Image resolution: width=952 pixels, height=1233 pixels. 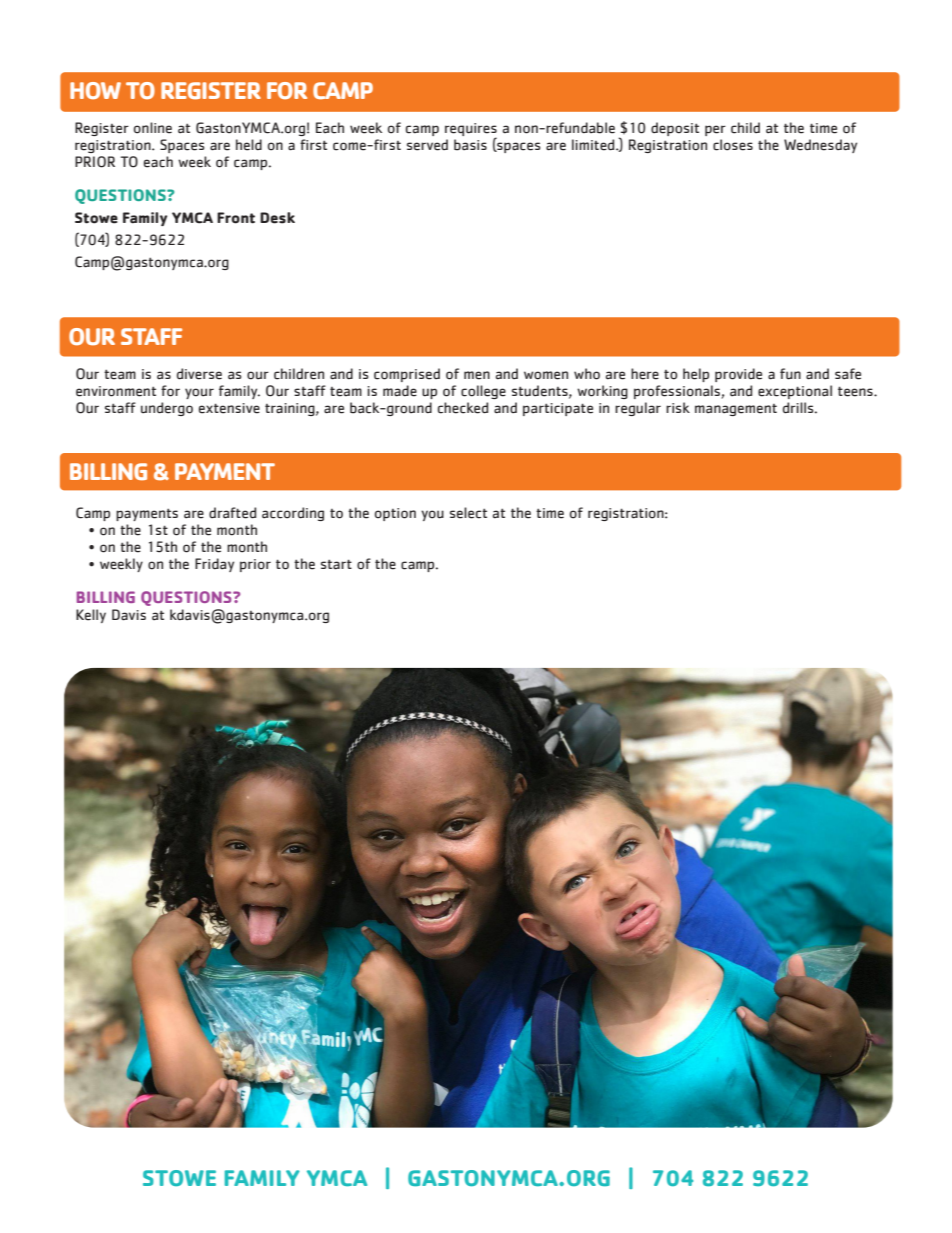 What do you see at coordinates (153, 128) in the image?
I see `online` at bounding box center [153, 128].
